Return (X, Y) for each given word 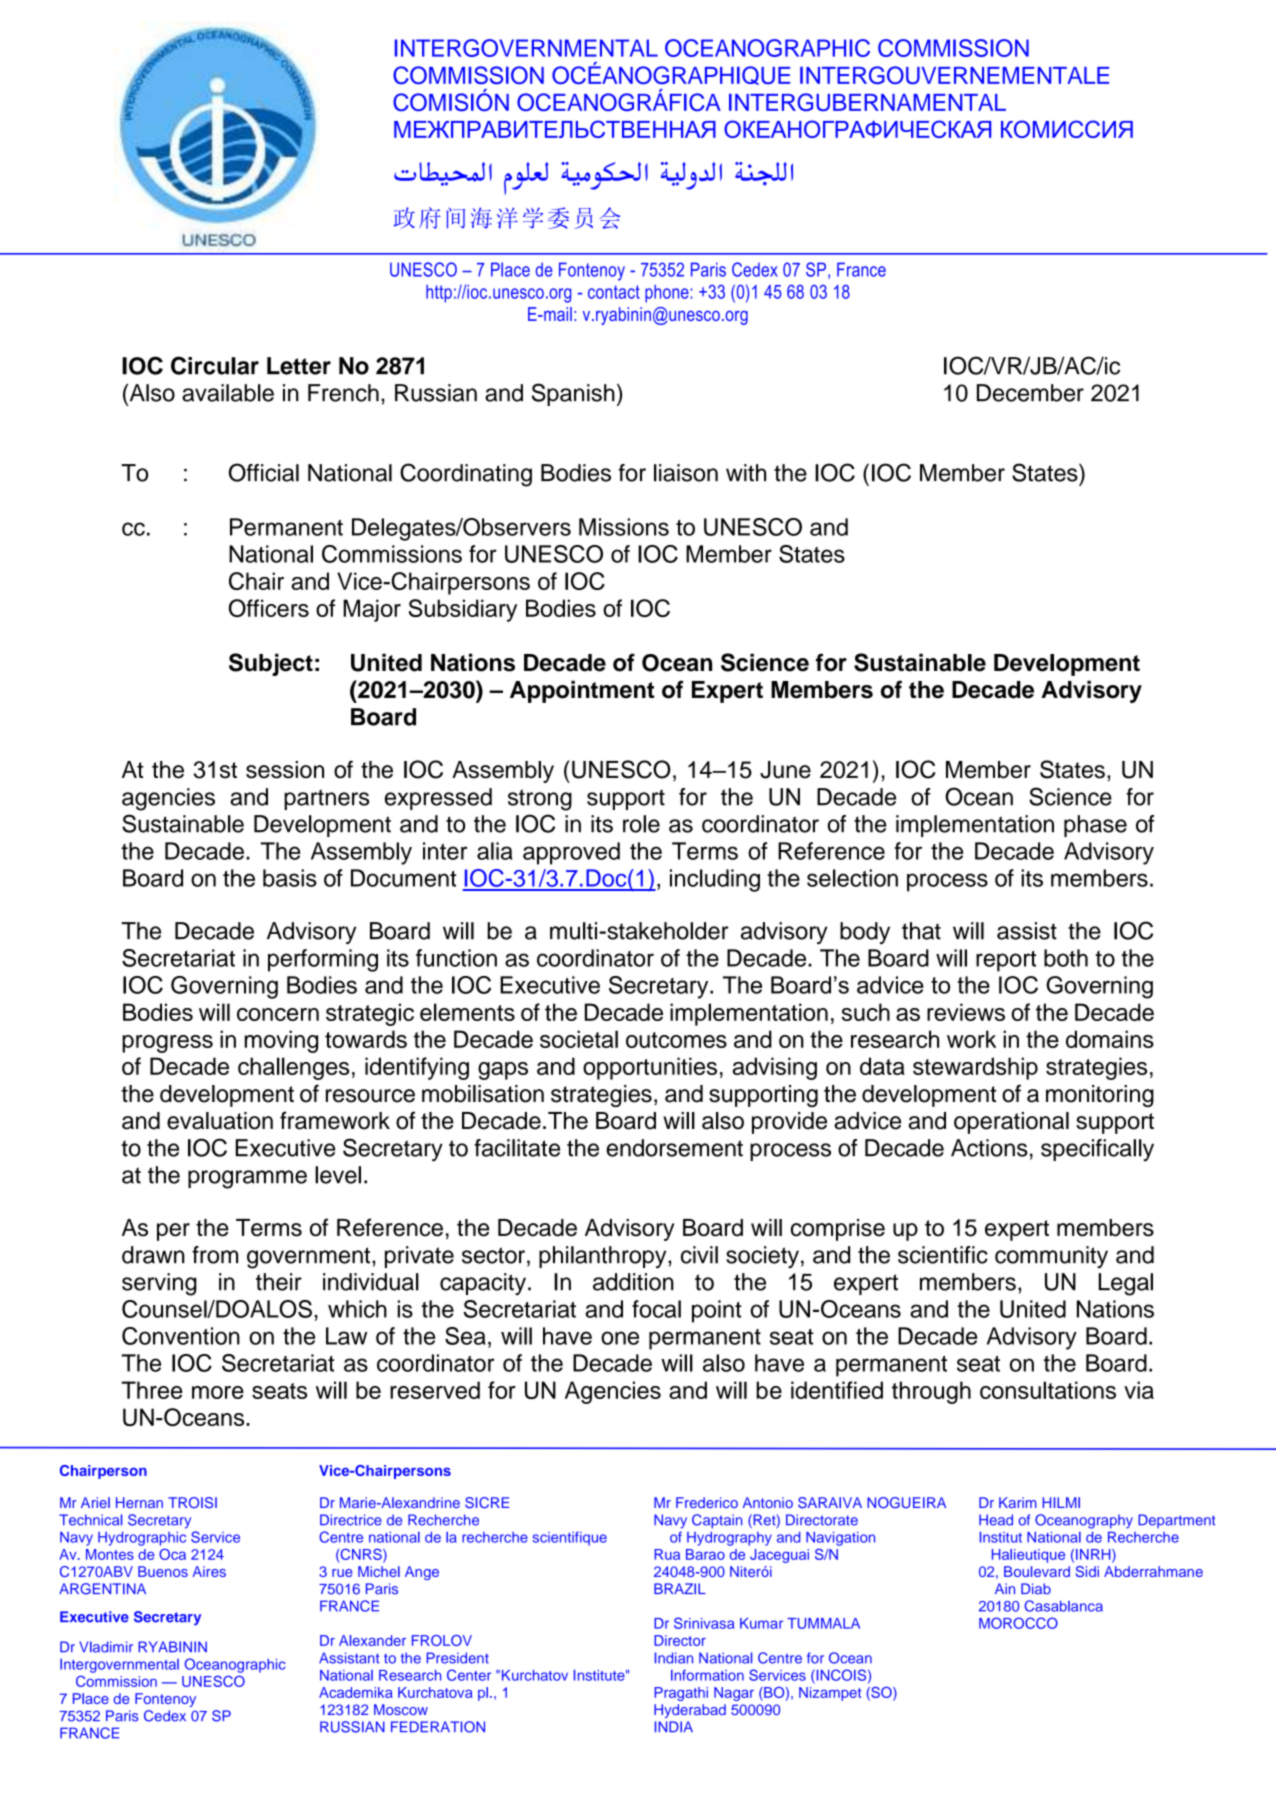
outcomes (676, 1040)
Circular (215, 365)
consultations (1048, 1390)
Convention (181, 1336)
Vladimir (106, 1647)
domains (1110, 1039)
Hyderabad (690, 1711)
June (785, 770)
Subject (271, 664)
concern (278, 1014)
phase (1095, 826)
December (1030, 393)
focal (656, 1309)
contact (614, 292)
